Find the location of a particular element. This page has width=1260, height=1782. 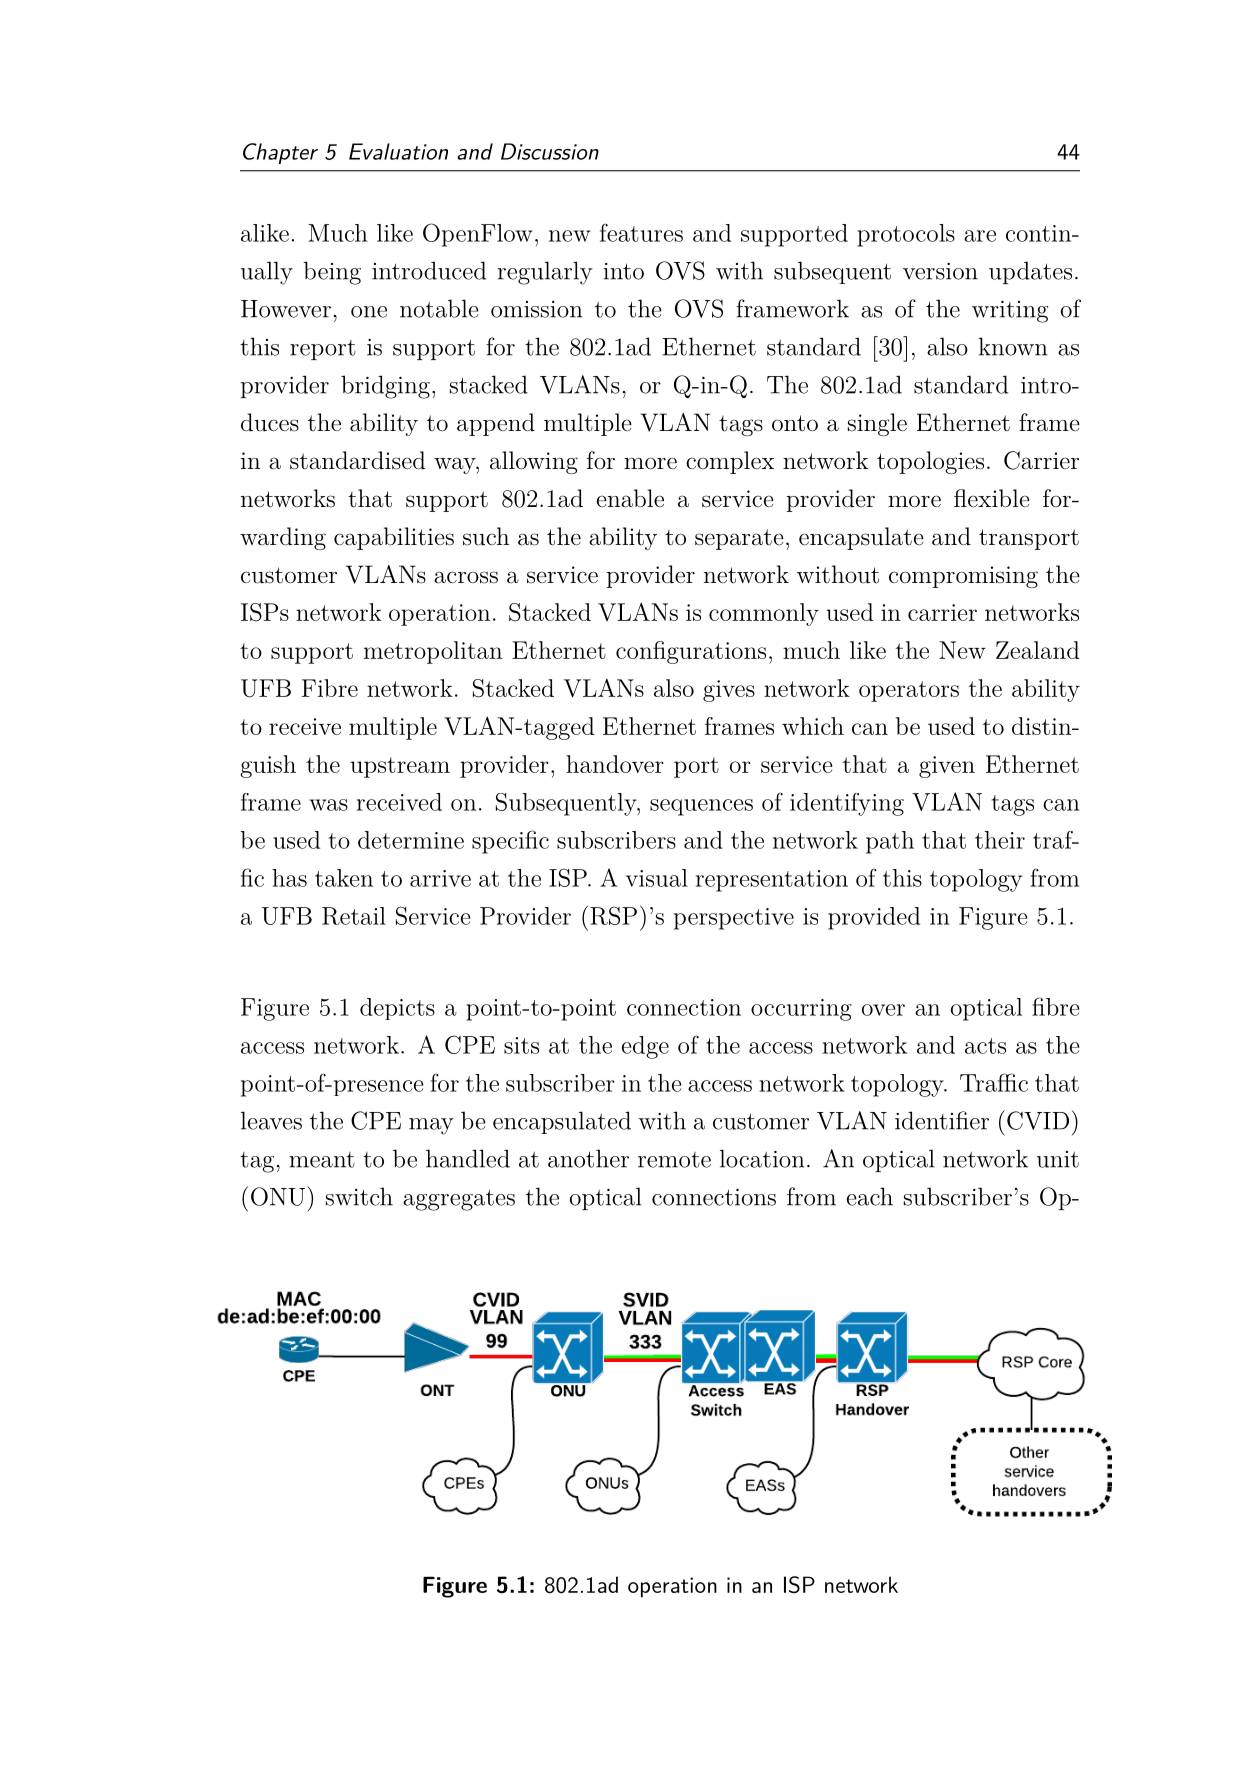

Retail is located at coordinates (354, 916).
